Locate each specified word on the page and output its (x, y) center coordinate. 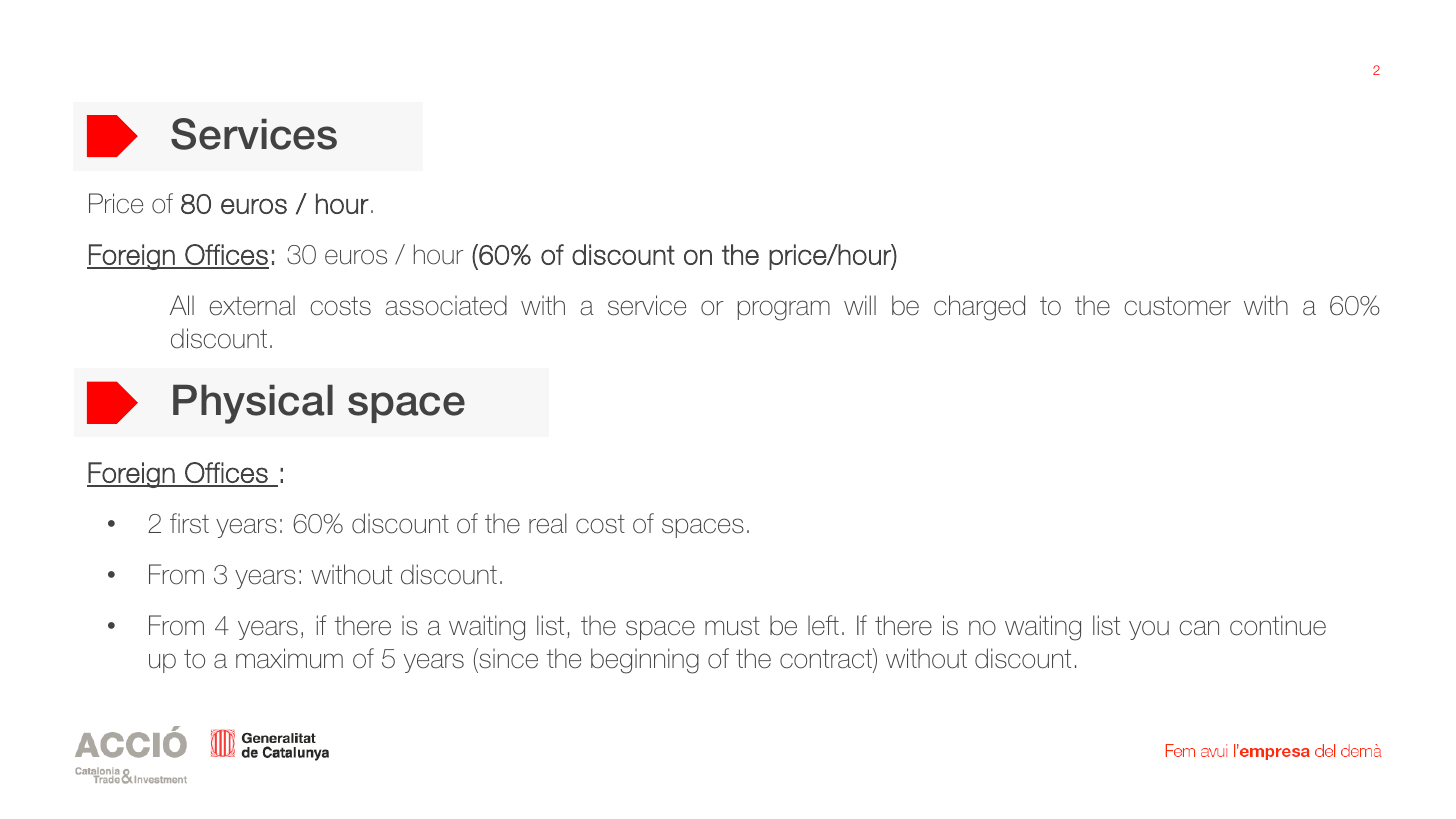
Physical (253, 404)
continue (1278, 625)
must (732, 626)
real (548, 523)
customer (1177, 306)
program (784, 310)
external (252, 305)
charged (979, 308)
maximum (289, 658)
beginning (645, 661)
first (189, 523)
